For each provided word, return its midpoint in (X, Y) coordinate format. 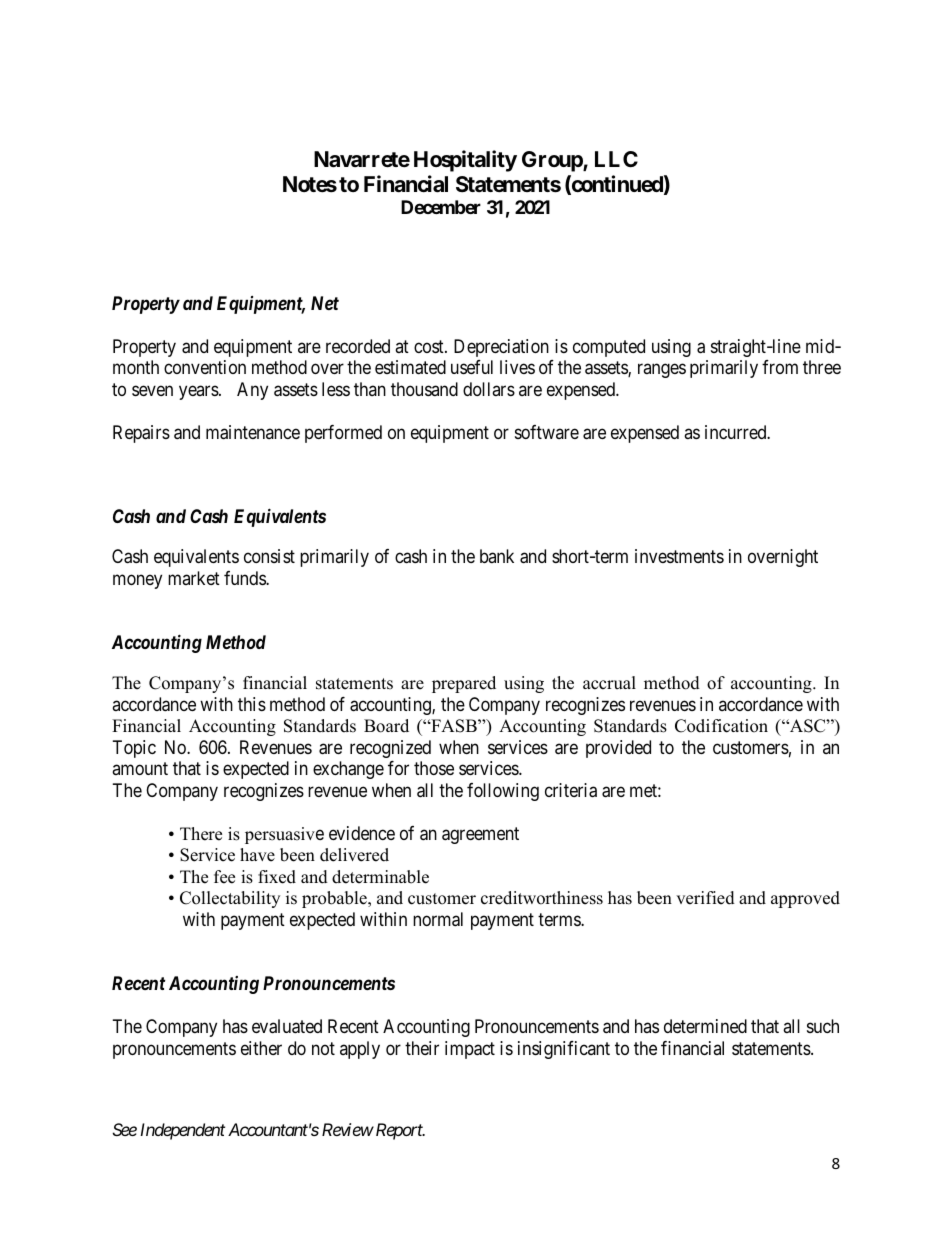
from (780, 367)
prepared (464, 684)
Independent (182, 1131)
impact (470, 1050)
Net (325, 303)
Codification (721, 726)
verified (705, 898)
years (199, 393)
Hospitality (465, 161)
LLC (616, 159)
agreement (480, 835)
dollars (489, 389)
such (823, 1026)
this (252, 704)
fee (224, 877)
